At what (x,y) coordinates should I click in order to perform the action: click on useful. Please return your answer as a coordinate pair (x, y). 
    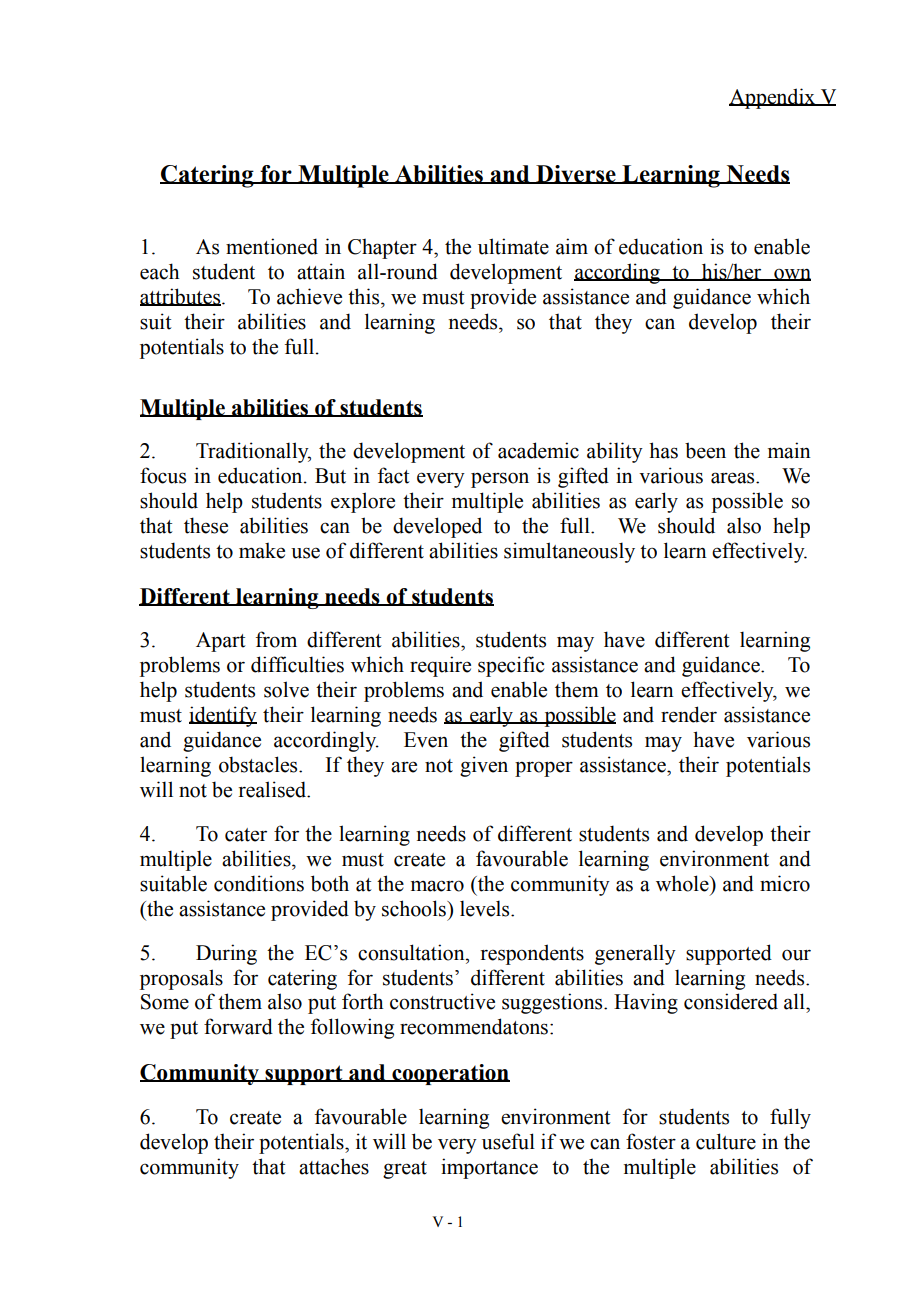
    Looking at the image, I should click on (508, 1141).
